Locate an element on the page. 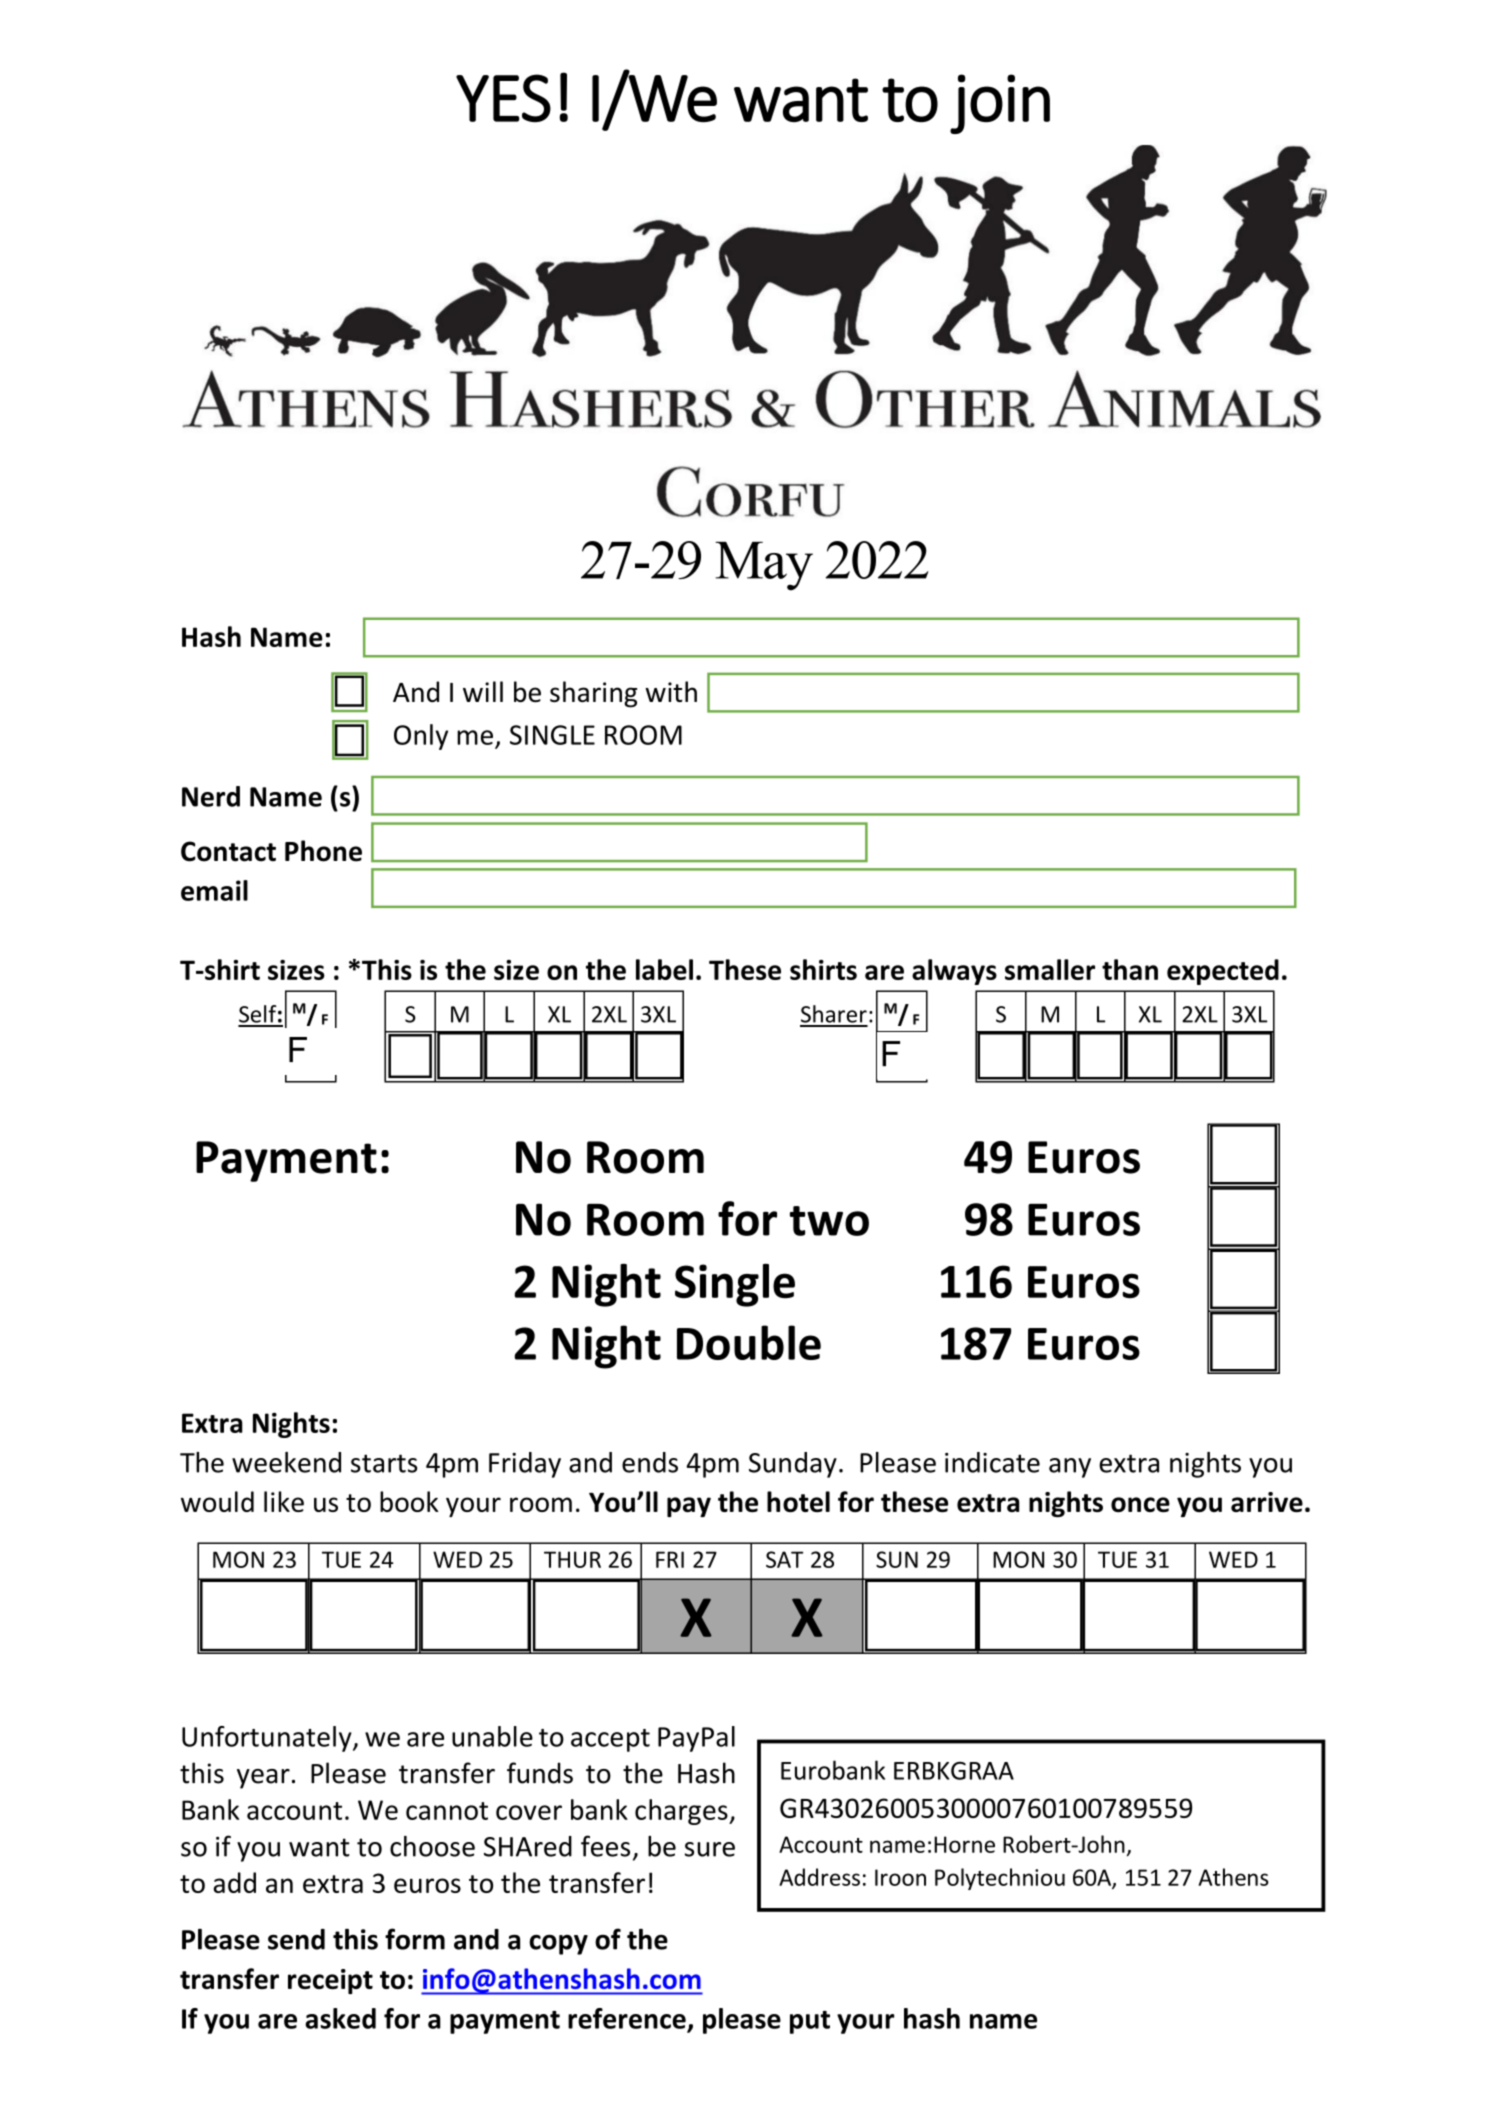 Image resolution: width=1488 pixels, height=2104 pixels. put is located at coordinates (810, 2022).
